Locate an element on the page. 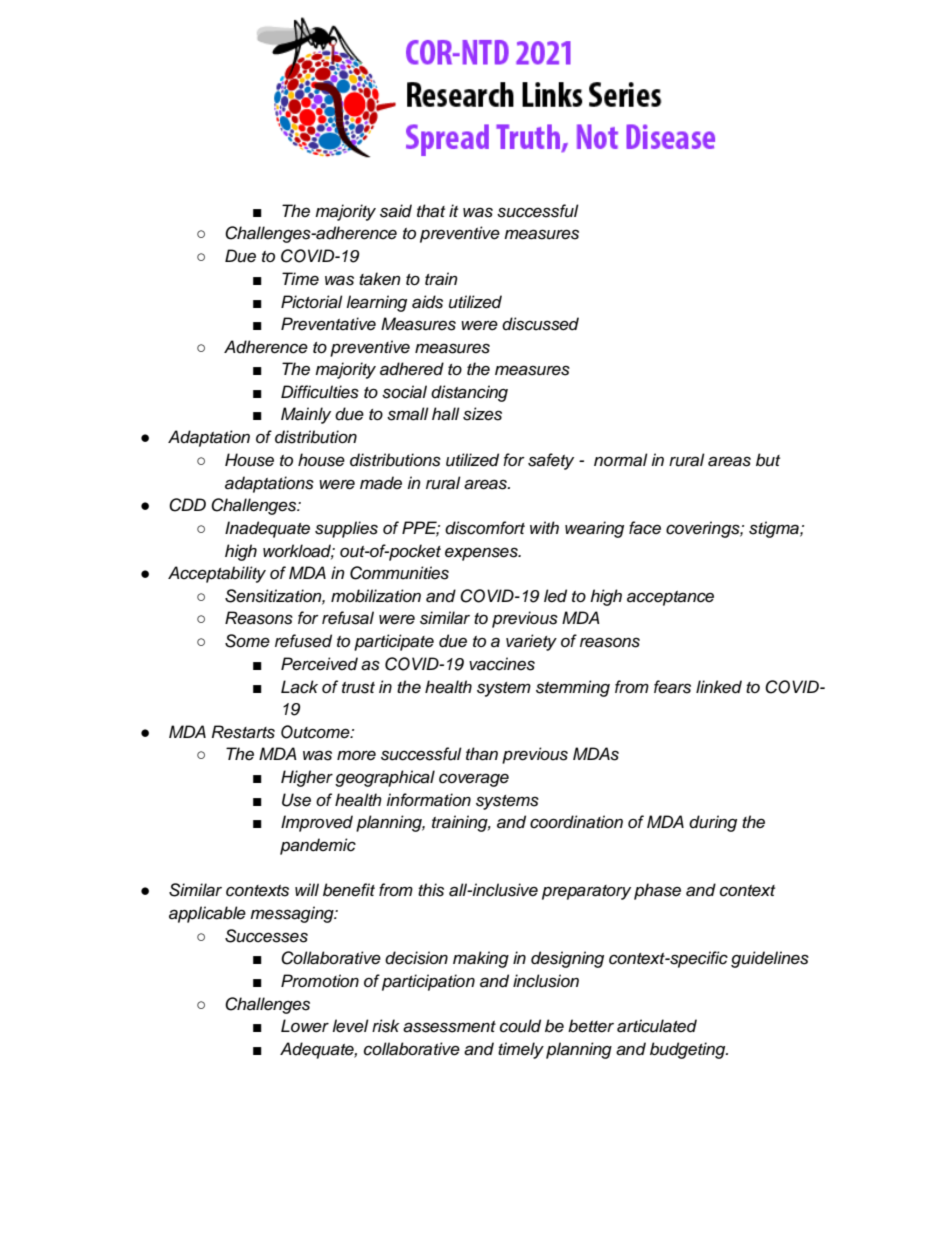 Image resolution: width=952 pixels, height=1233 pixels. will is located at coordinates (307, 889).
